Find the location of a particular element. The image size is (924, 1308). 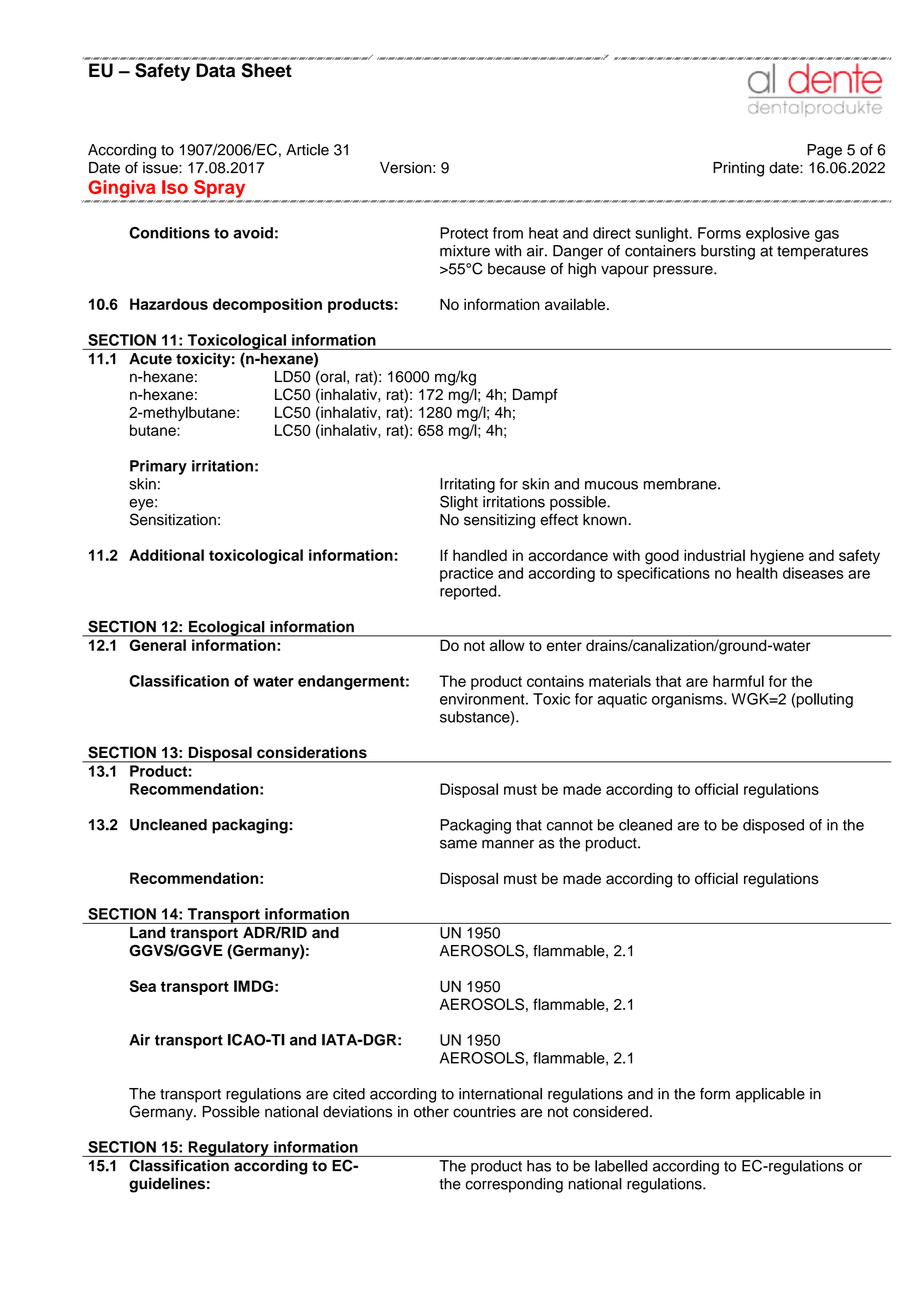

Primary is located at coordinates (158, 467).
